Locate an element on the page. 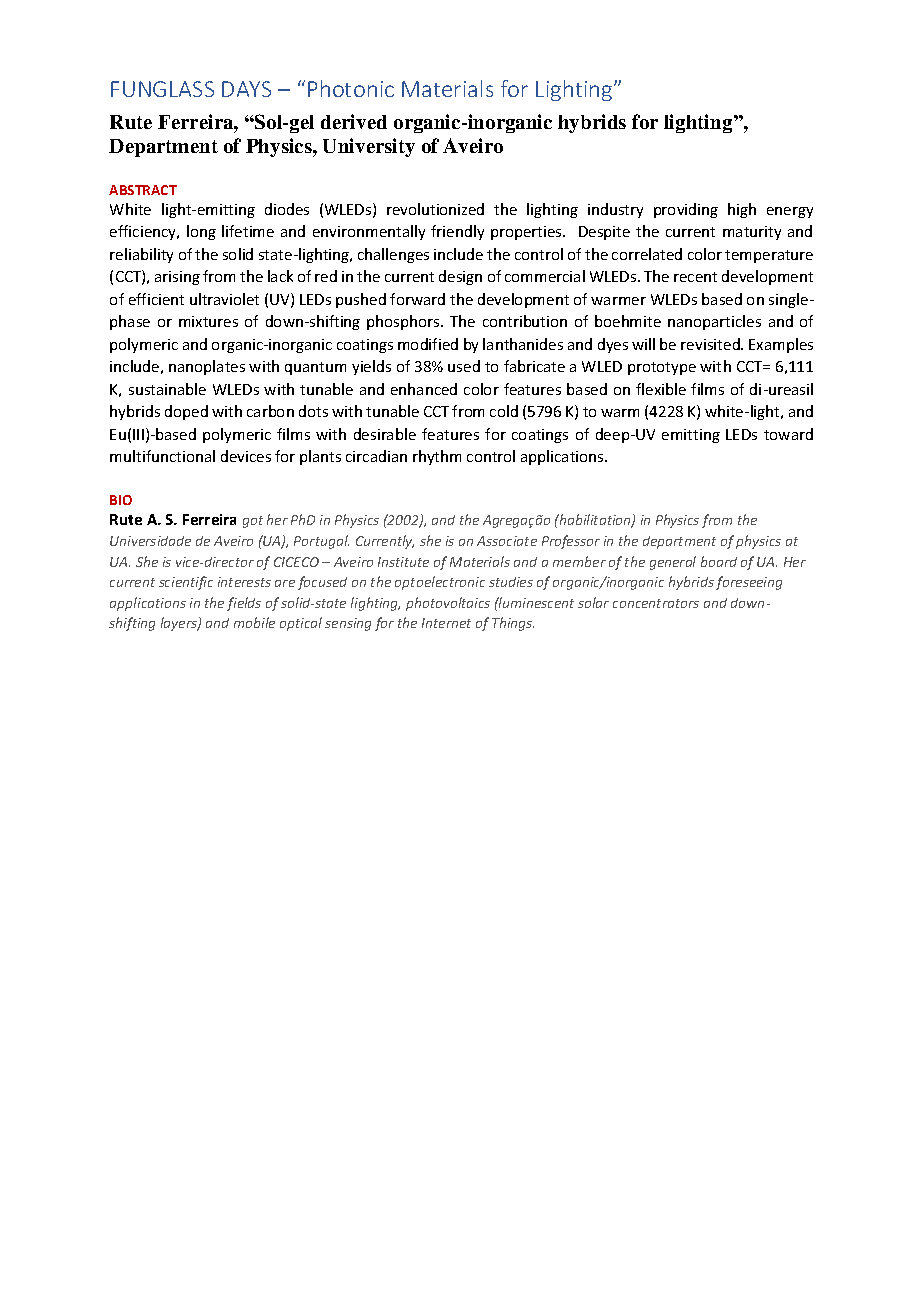 The height and width of the document is (1308, 924). derived is located at coordinates (354, 121).
